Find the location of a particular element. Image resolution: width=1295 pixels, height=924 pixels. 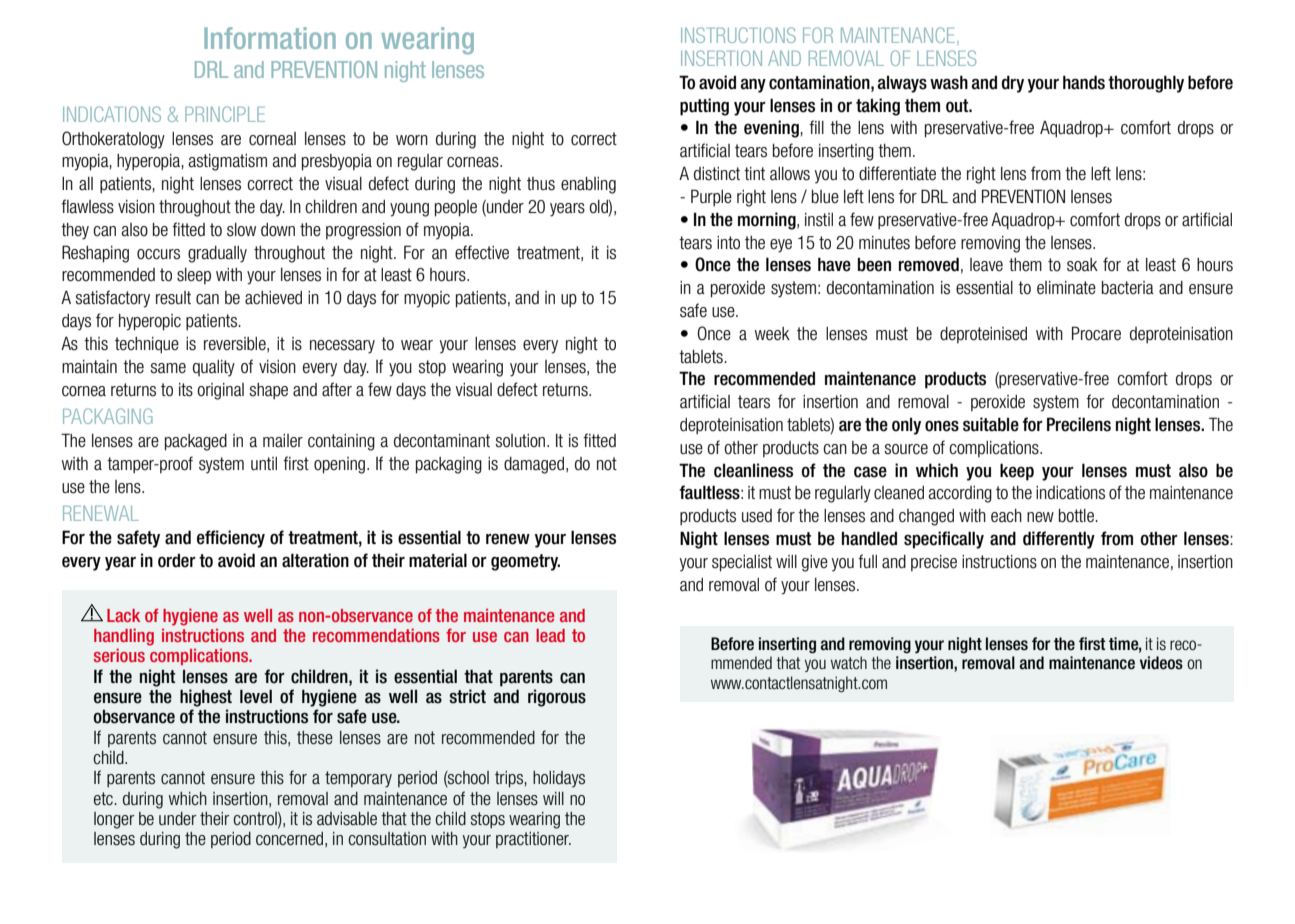

solution is located at coordinates (522, 441).
